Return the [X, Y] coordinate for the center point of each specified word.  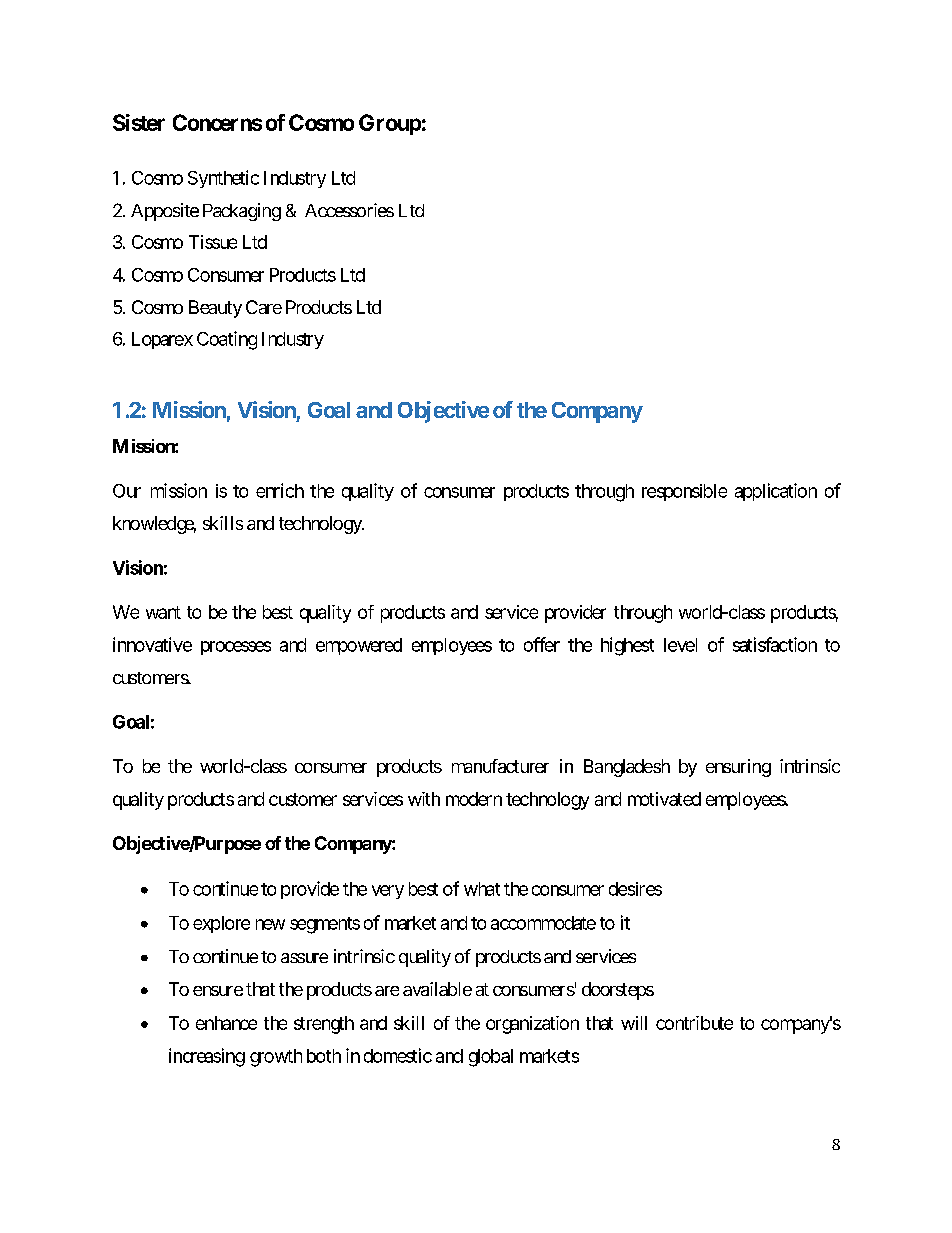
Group [390, 124]
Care [264, 307]
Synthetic [223, 179]
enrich [280, 490]
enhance [226, 1023]
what [482, 889]
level [680, 645]
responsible [684, 492]
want [163, 612]
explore [221, 924]
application [776, 492]
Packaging [242, 212]
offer [542, 644]
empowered [359, 646]
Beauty [215, 309]
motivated [664, 799]
